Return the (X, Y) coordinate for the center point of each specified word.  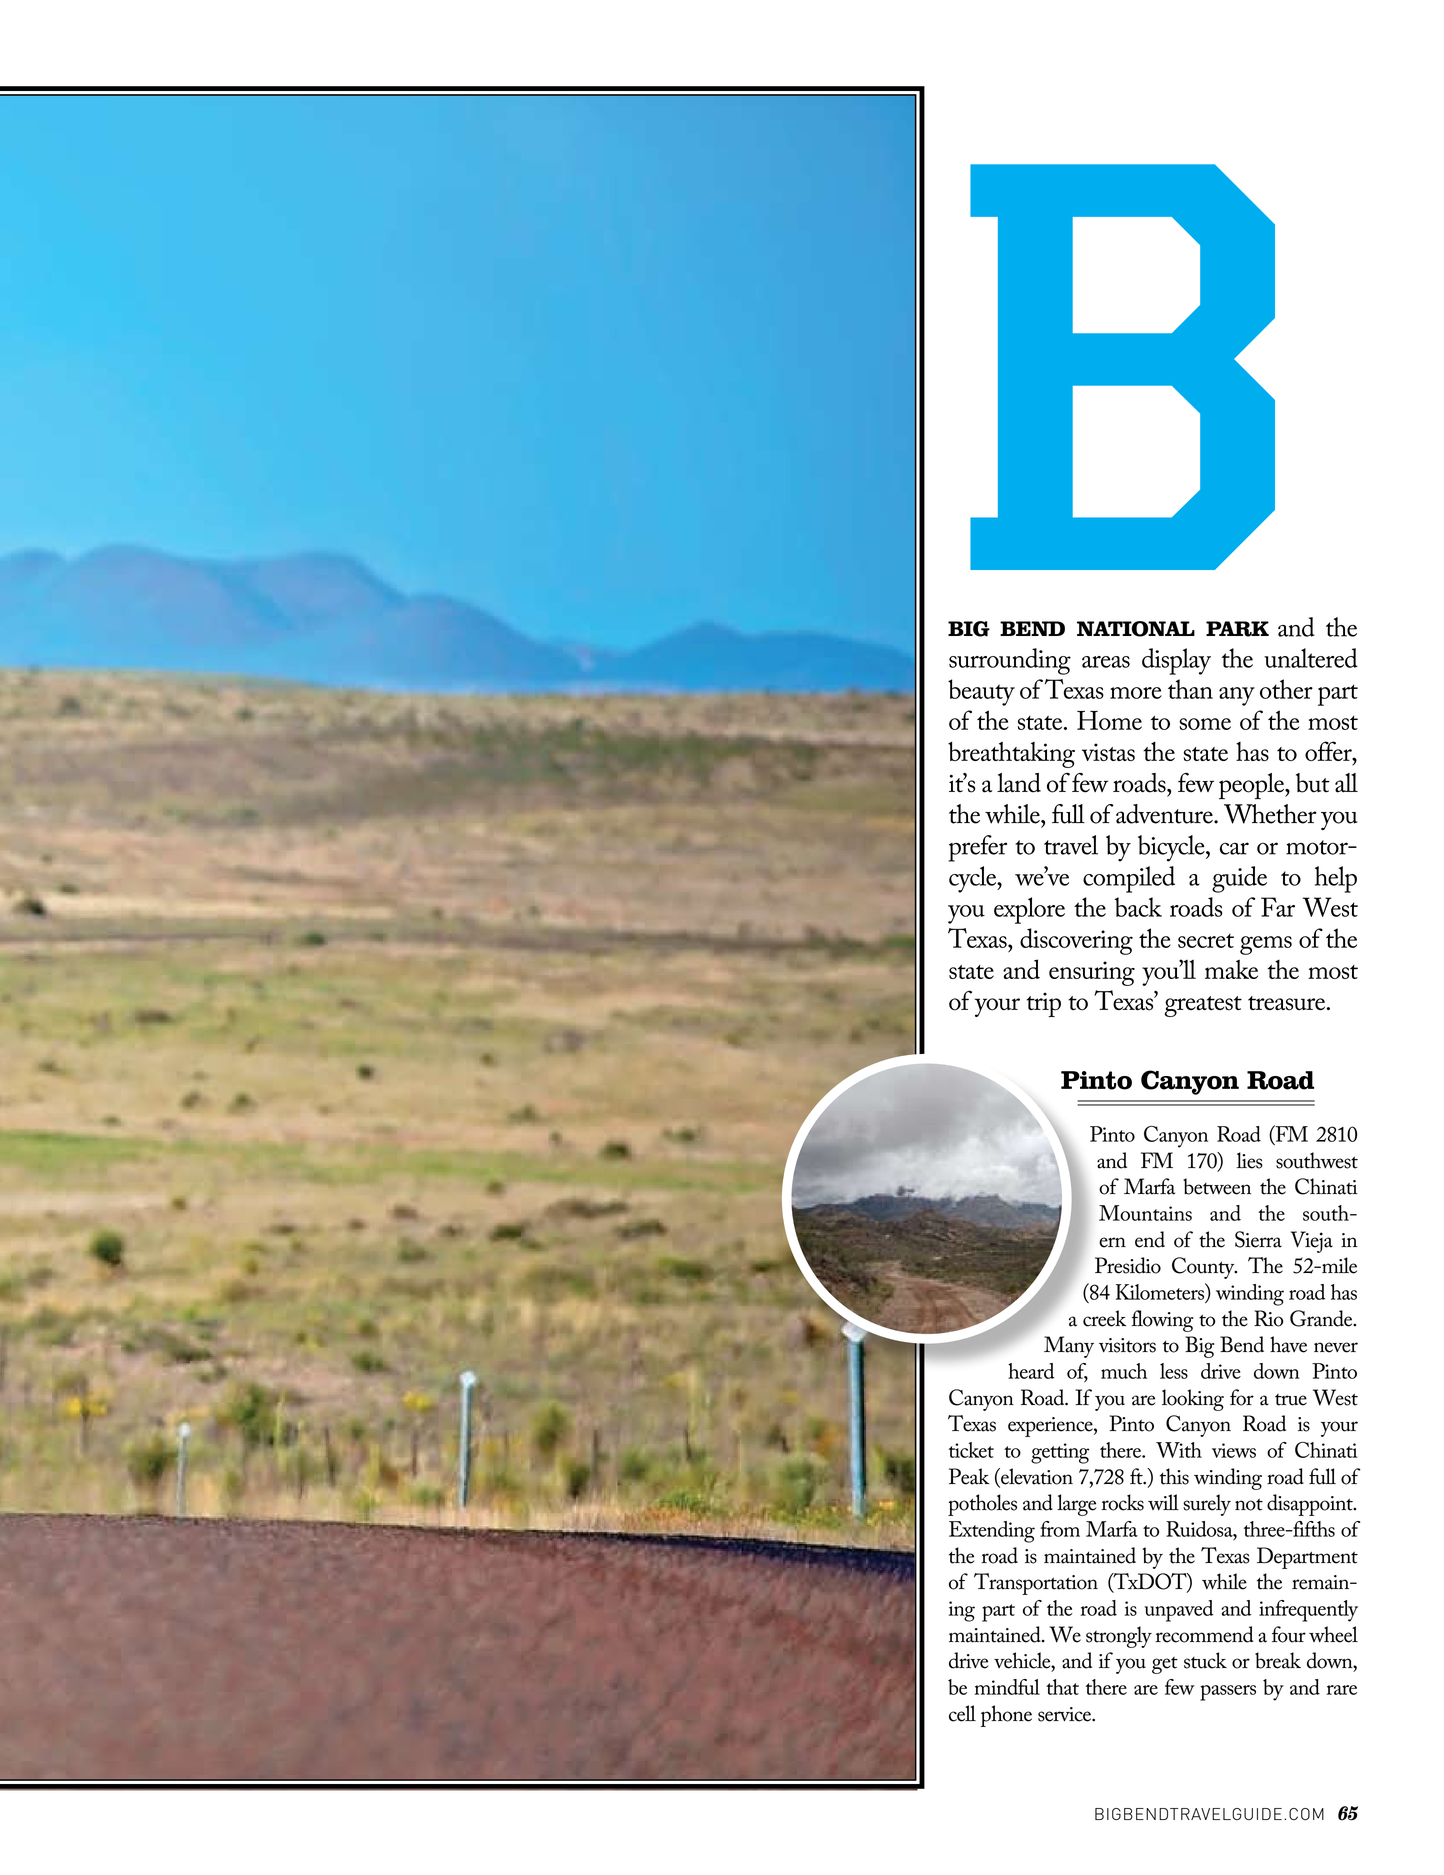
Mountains (1145, 1213)
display (1176, 661)
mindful (1007, 1687)
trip (1043, 1005)
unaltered (1311, 658)
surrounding (1010, 661)
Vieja (1312, 1242)
